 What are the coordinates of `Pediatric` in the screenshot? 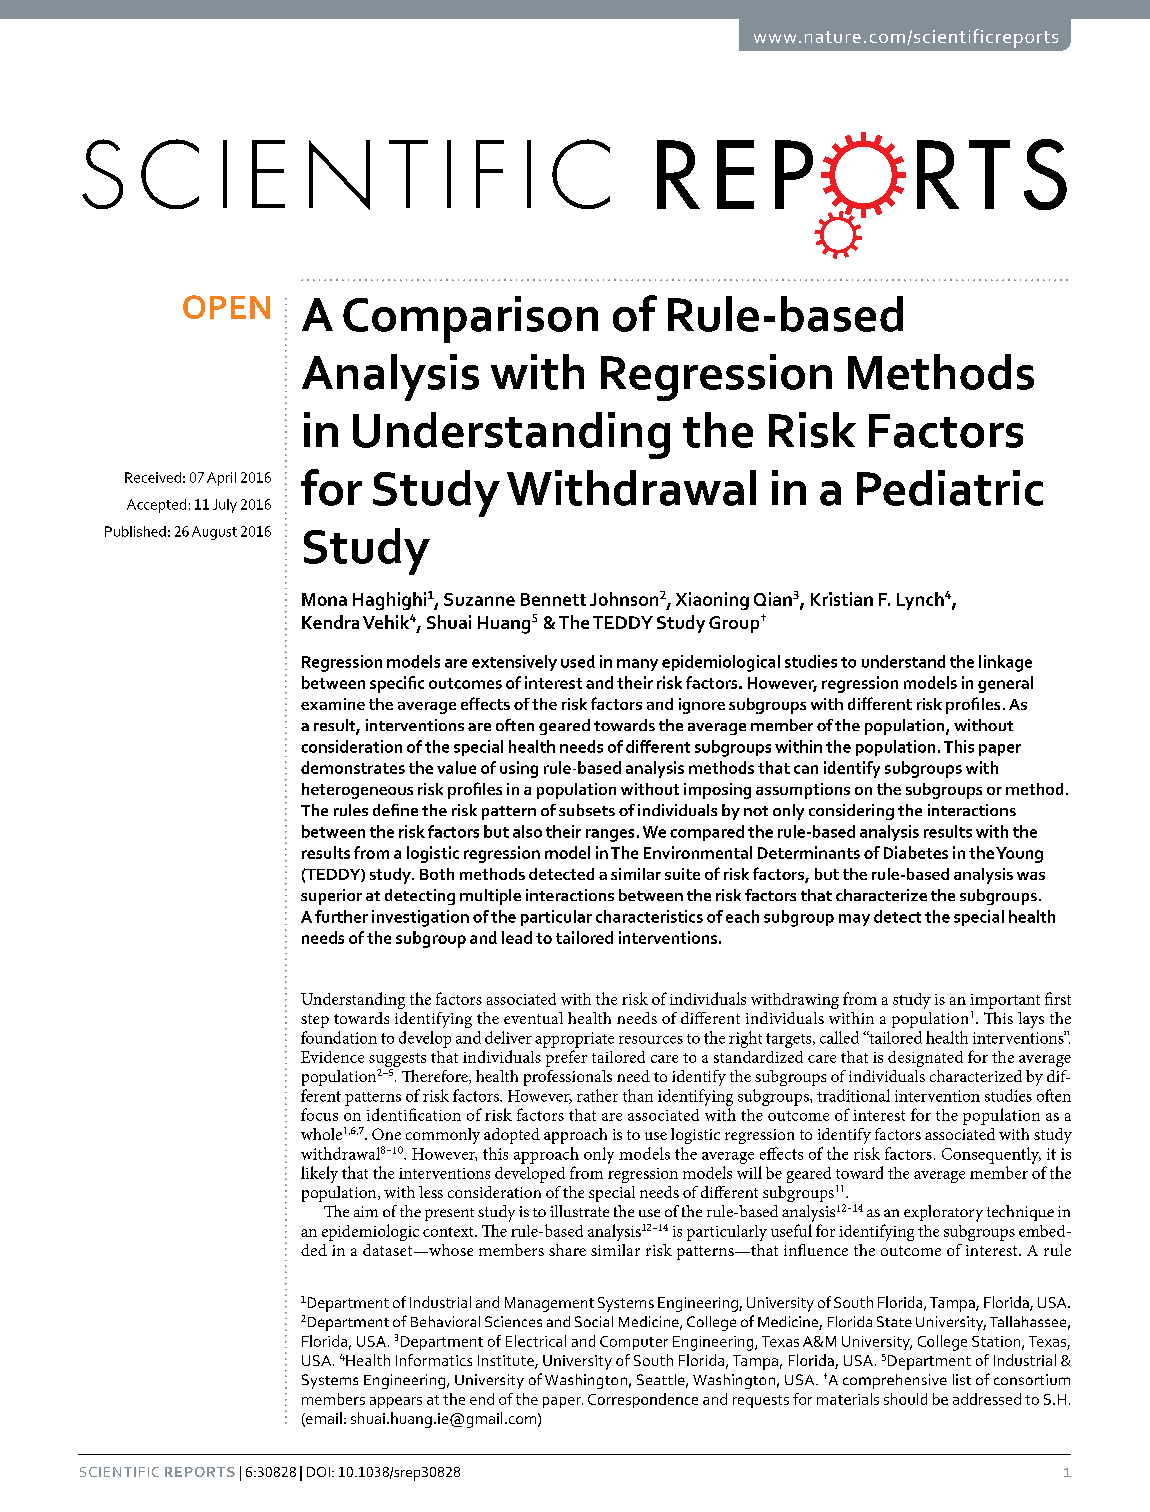 It's located at (950, 488).
